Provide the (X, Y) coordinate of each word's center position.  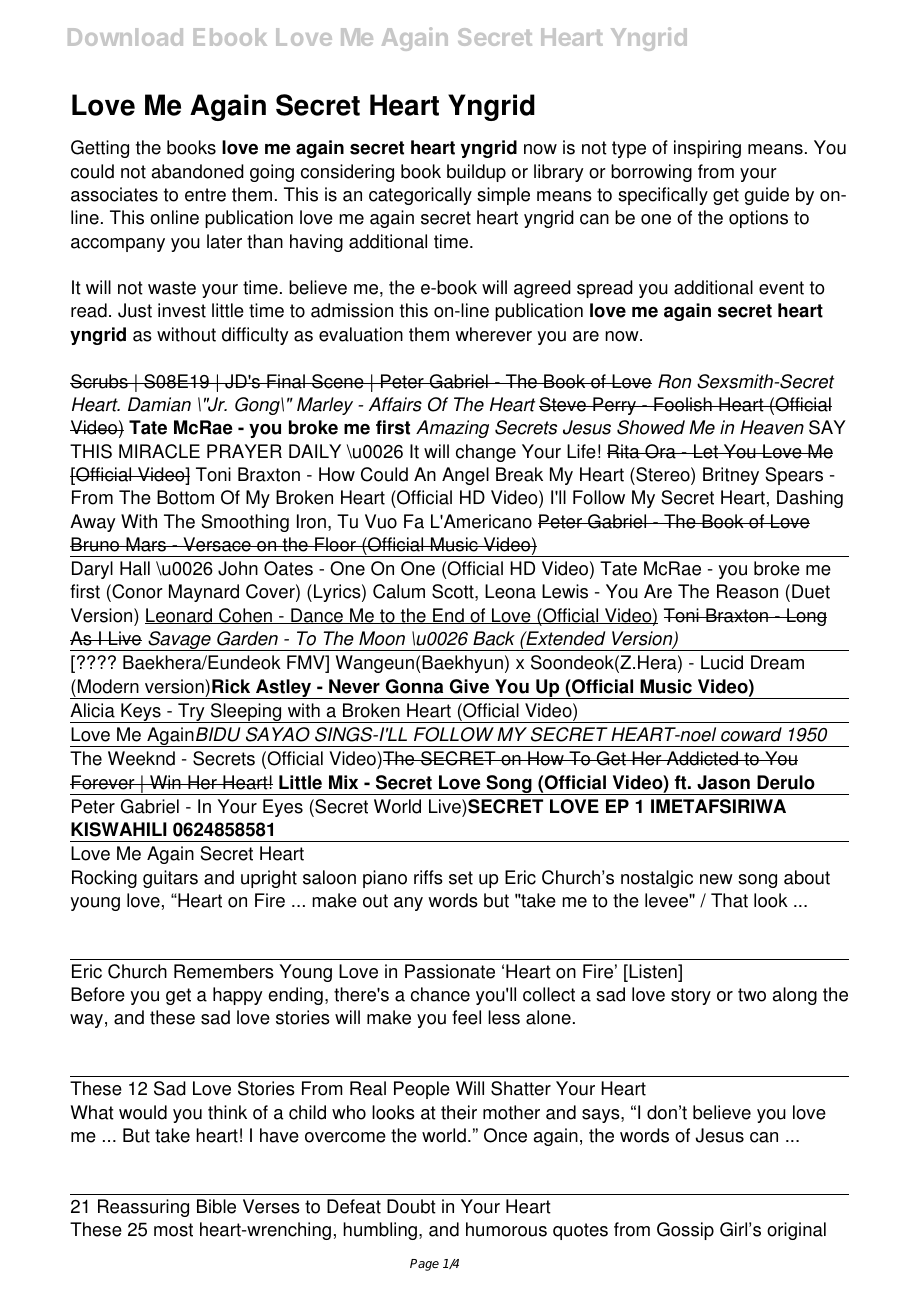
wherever (493, 334)
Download (125, 37)
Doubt (411, 1206)
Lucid (722, 662)
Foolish (683, 404)
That (729, 900)
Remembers (224, 971)
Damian (159, 404)
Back (494, 638)
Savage (179, 641)
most (173, 1230)
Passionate (450, 971)
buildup (476, 173)
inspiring (707, 149)
